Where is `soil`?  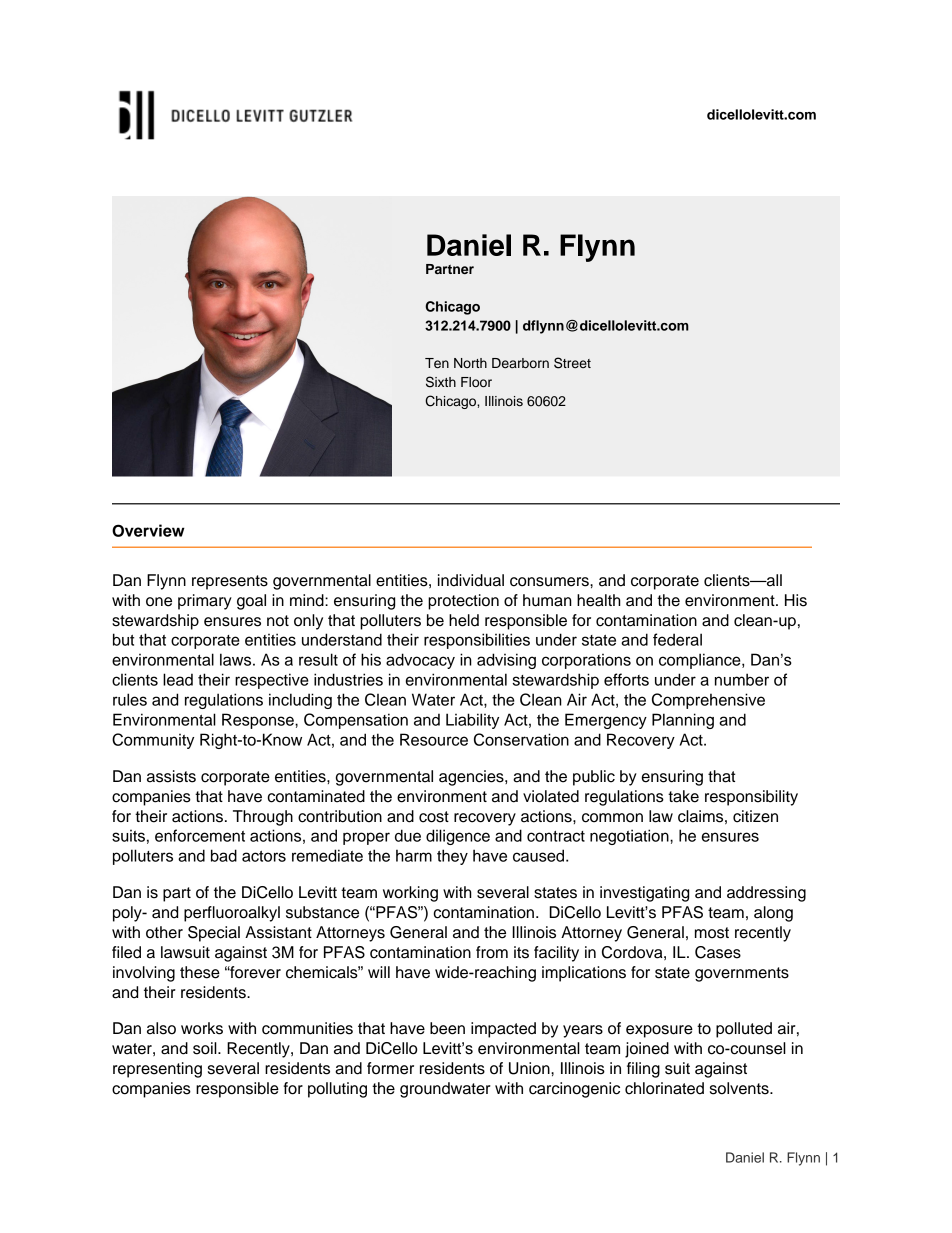 soil is located at coordinates (206, 1048).
